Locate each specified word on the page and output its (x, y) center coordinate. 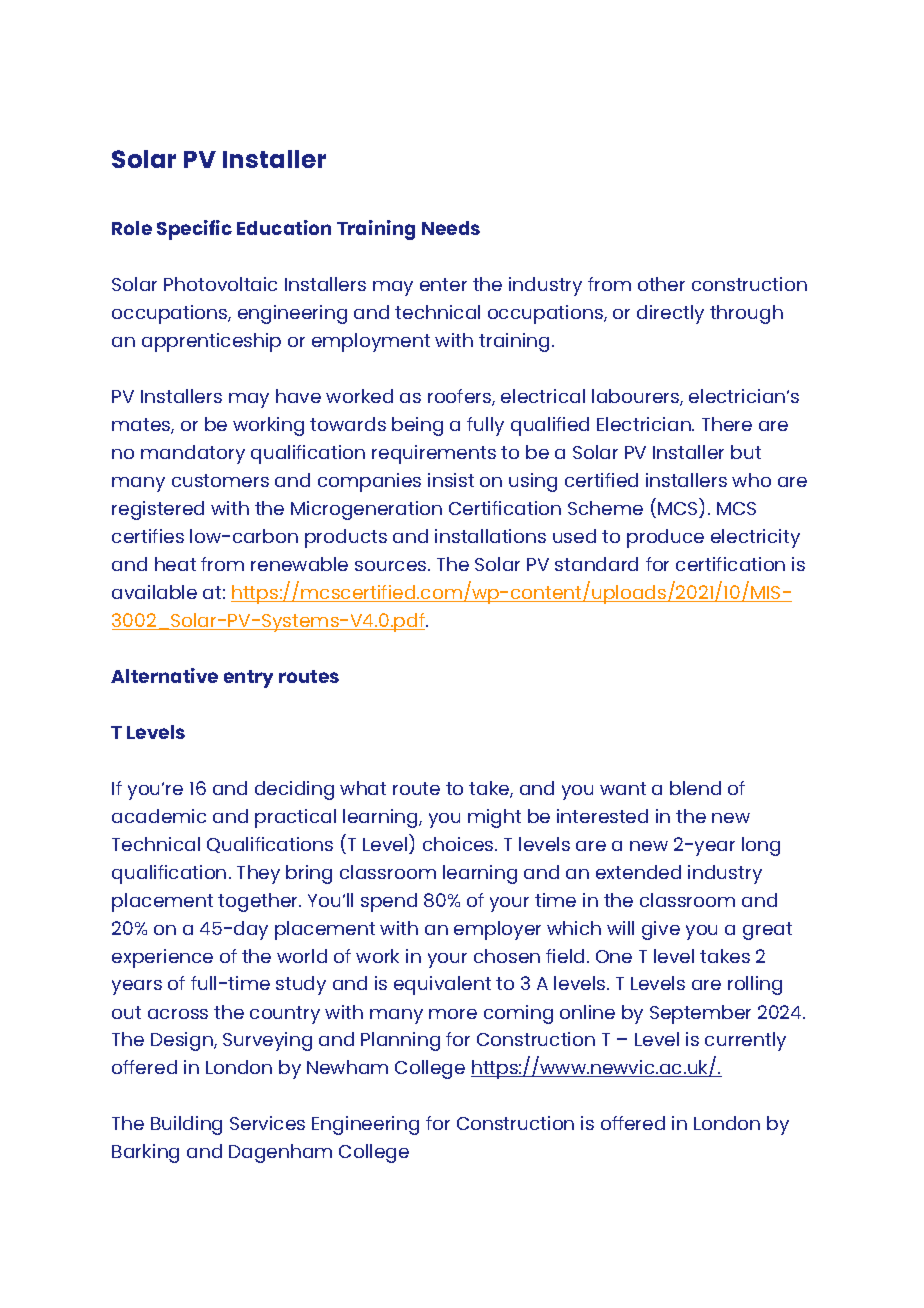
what (363, 788)
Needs (451, 228)
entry (248, 679)
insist (451, 480)
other (661, 284)
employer (497, 930)
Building (186, 1125)
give (661, 930)
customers (220, 480)
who (751, 480)
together (259, 902)
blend (695, 788)
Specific (194, 230)
